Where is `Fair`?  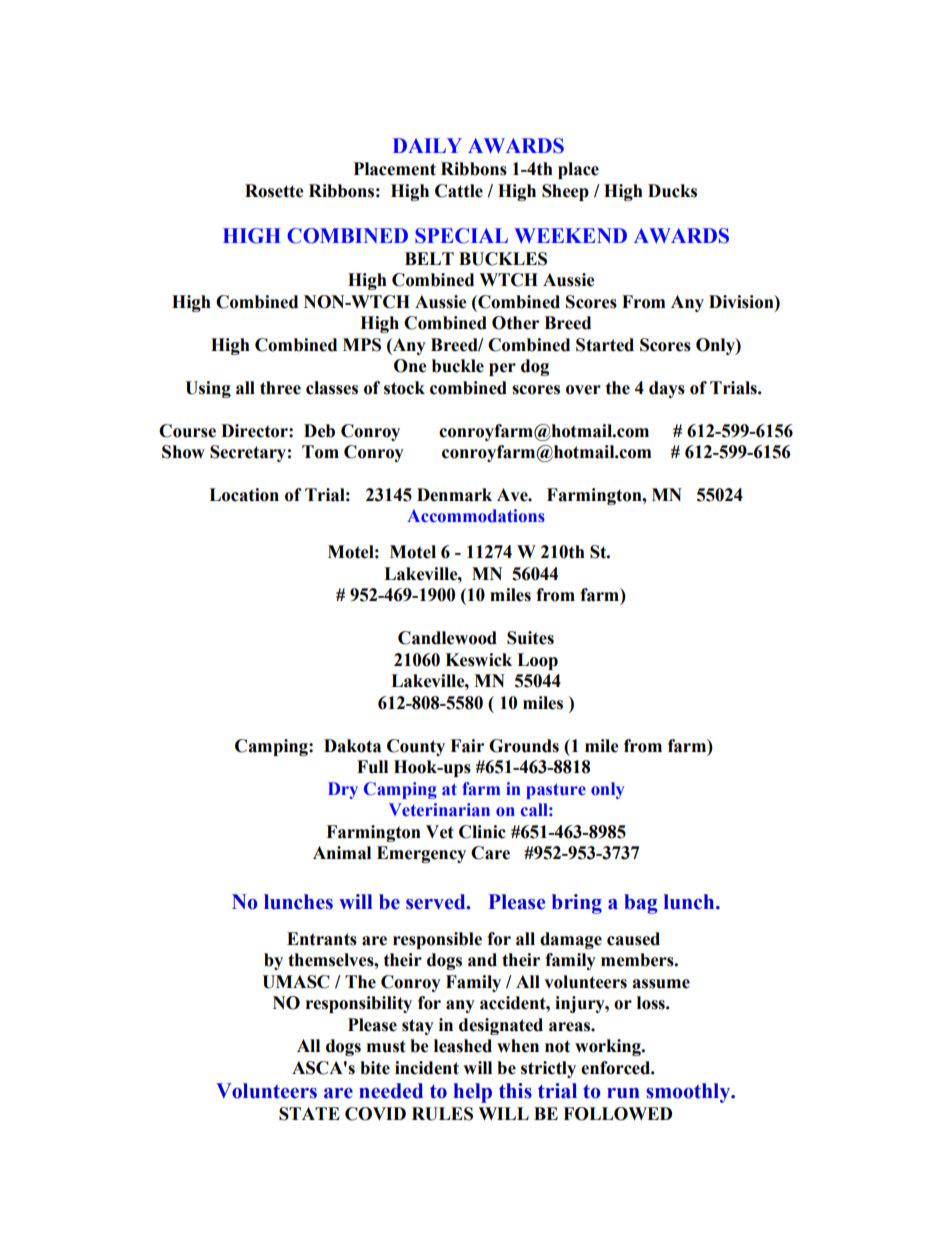
Fair is located at coordinates (467, 746).
